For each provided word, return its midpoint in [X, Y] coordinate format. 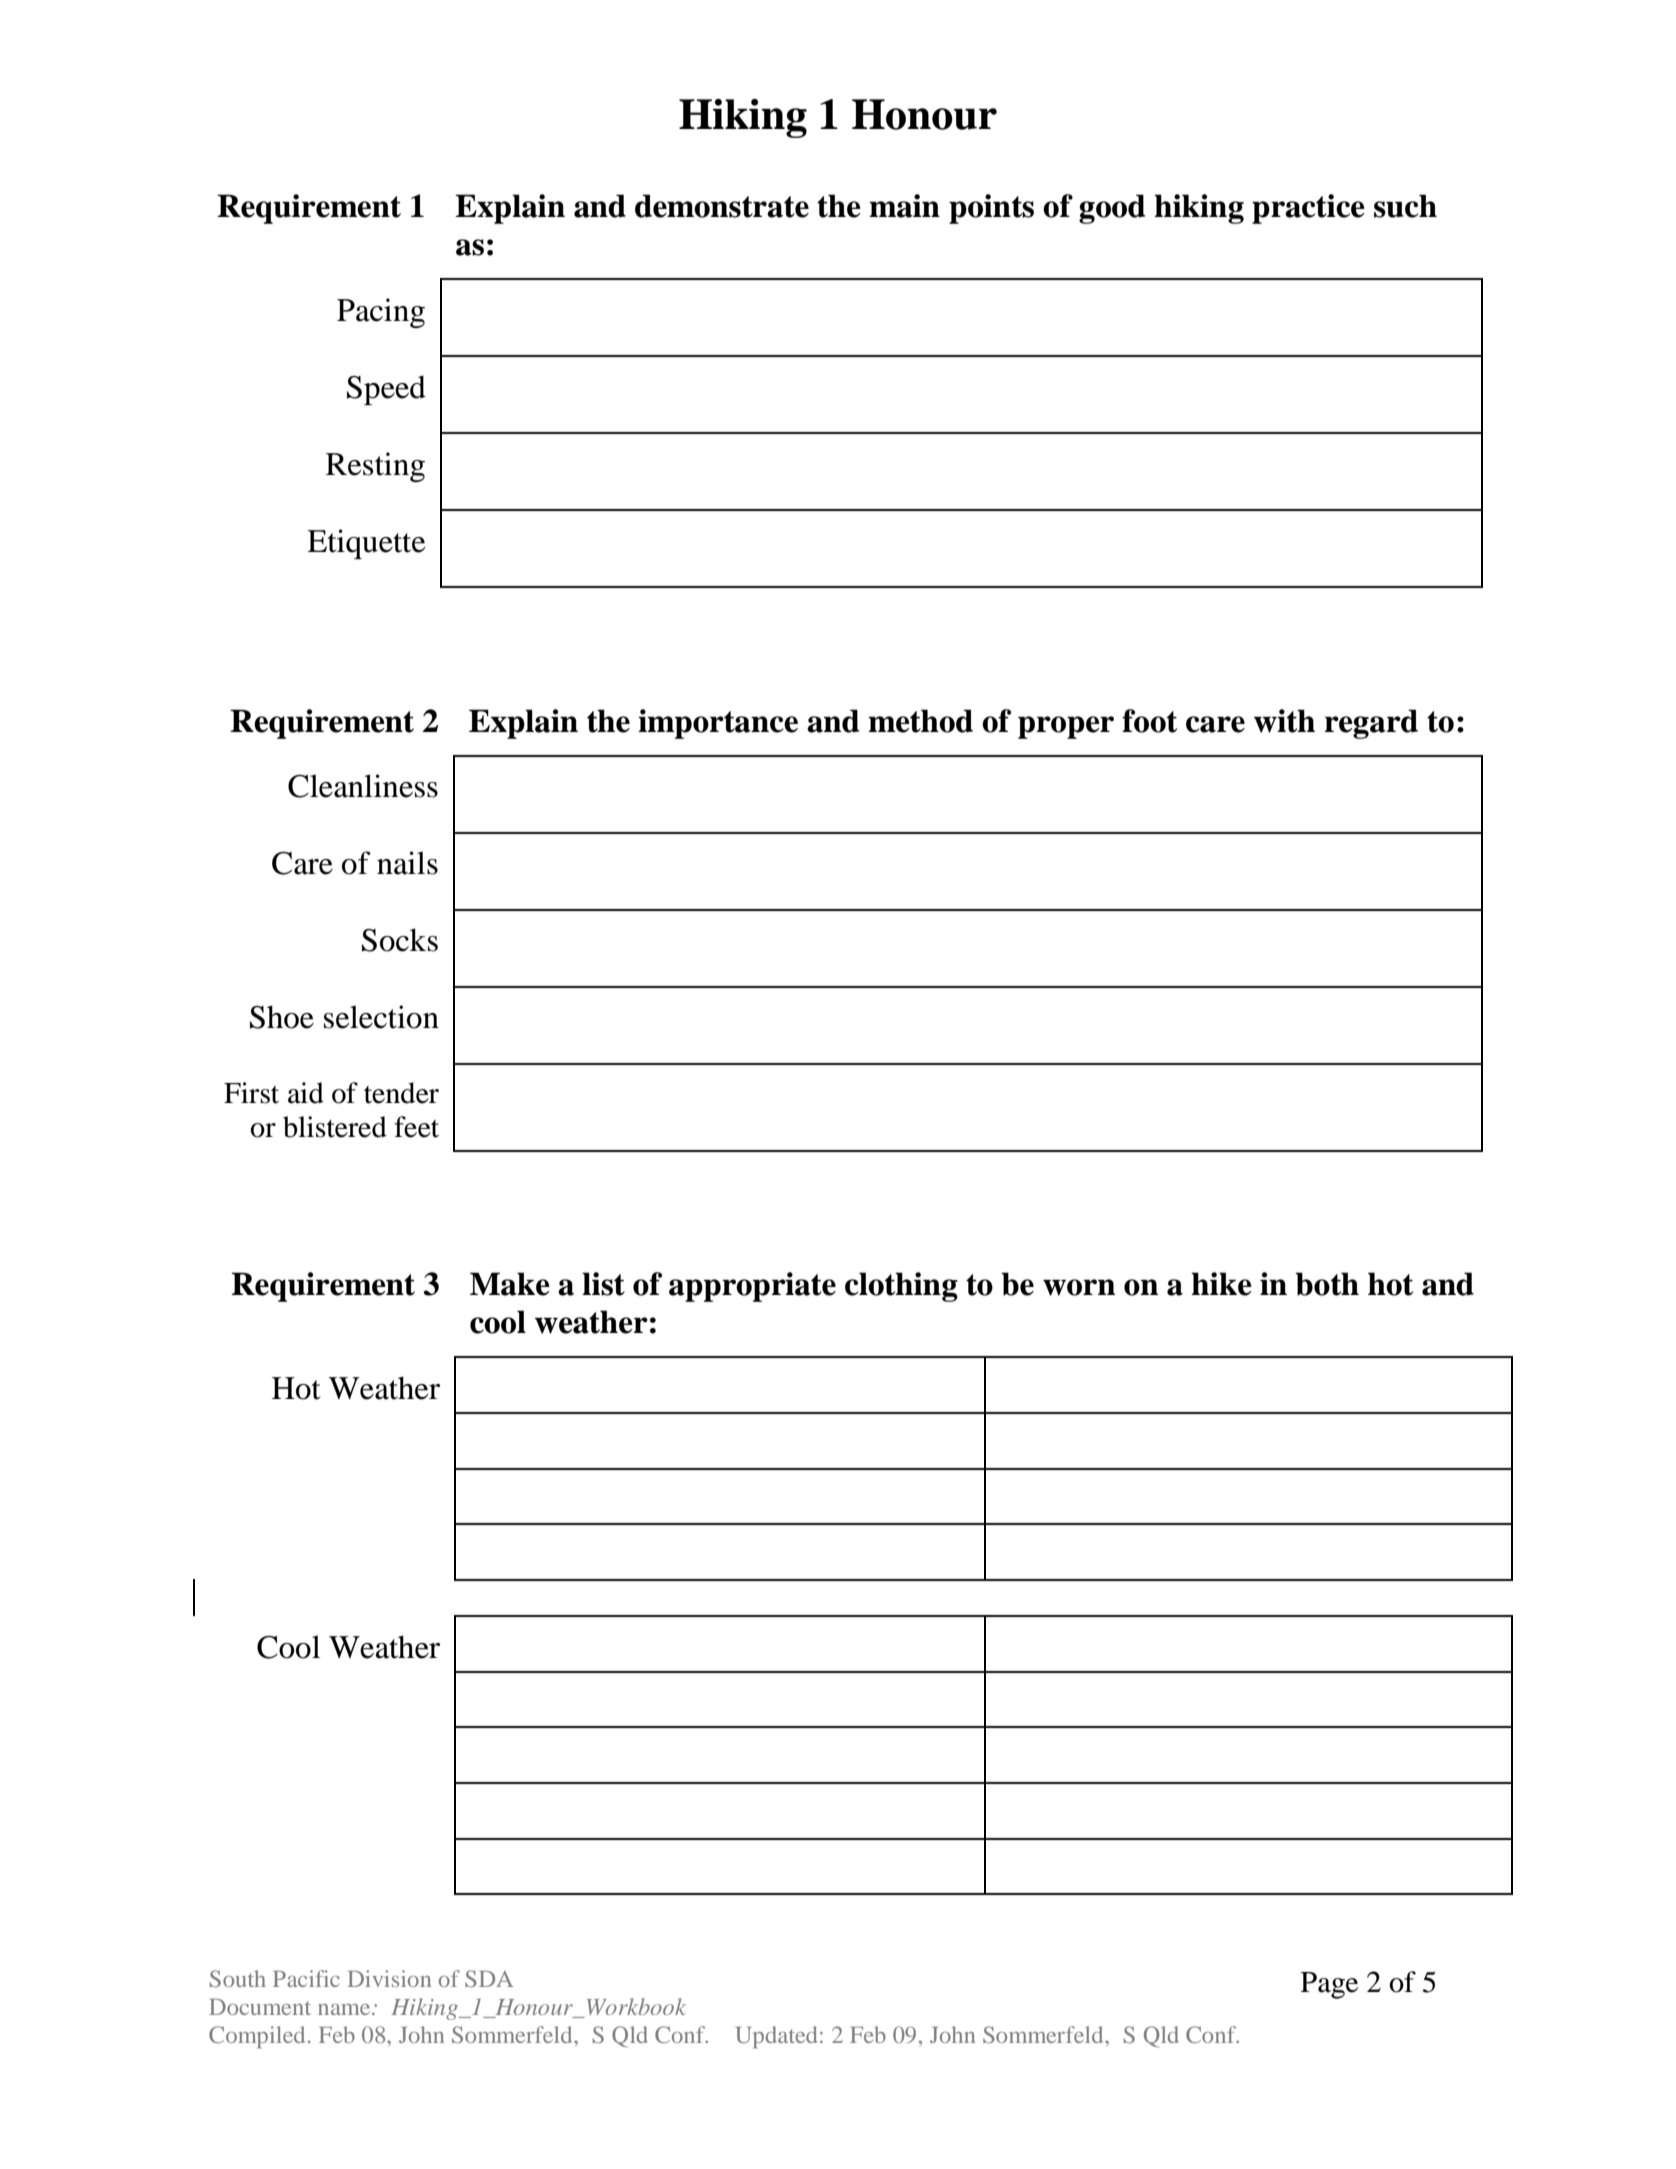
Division [389, 1978]
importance [718, 724]
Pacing [381, 313]
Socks [400, 940]
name [345, 2009]
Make [510, 1284]
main [904, 206]
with [1284, 721]
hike [1221, 1284]
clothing [901, 1287]
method [920, 721]
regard [1371, 724]
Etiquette [366, 544]
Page [1329, 1985]
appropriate [752, 1287]
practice [1308, 209]
